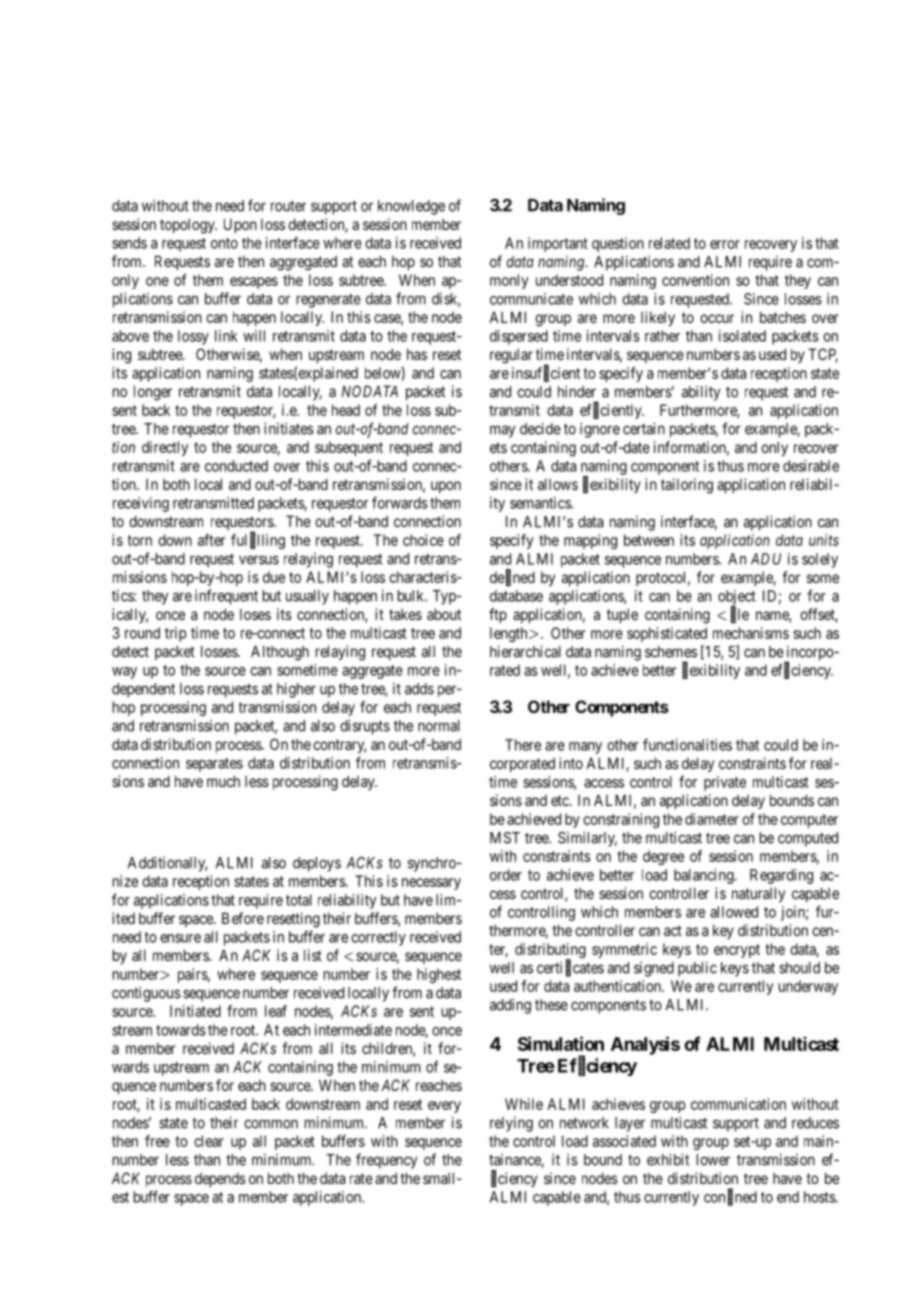 The image size is (924, 1308). What do you see at coordinates (220, 1180) in the image?
I see `depends` at bounding box center [220, 1180].
